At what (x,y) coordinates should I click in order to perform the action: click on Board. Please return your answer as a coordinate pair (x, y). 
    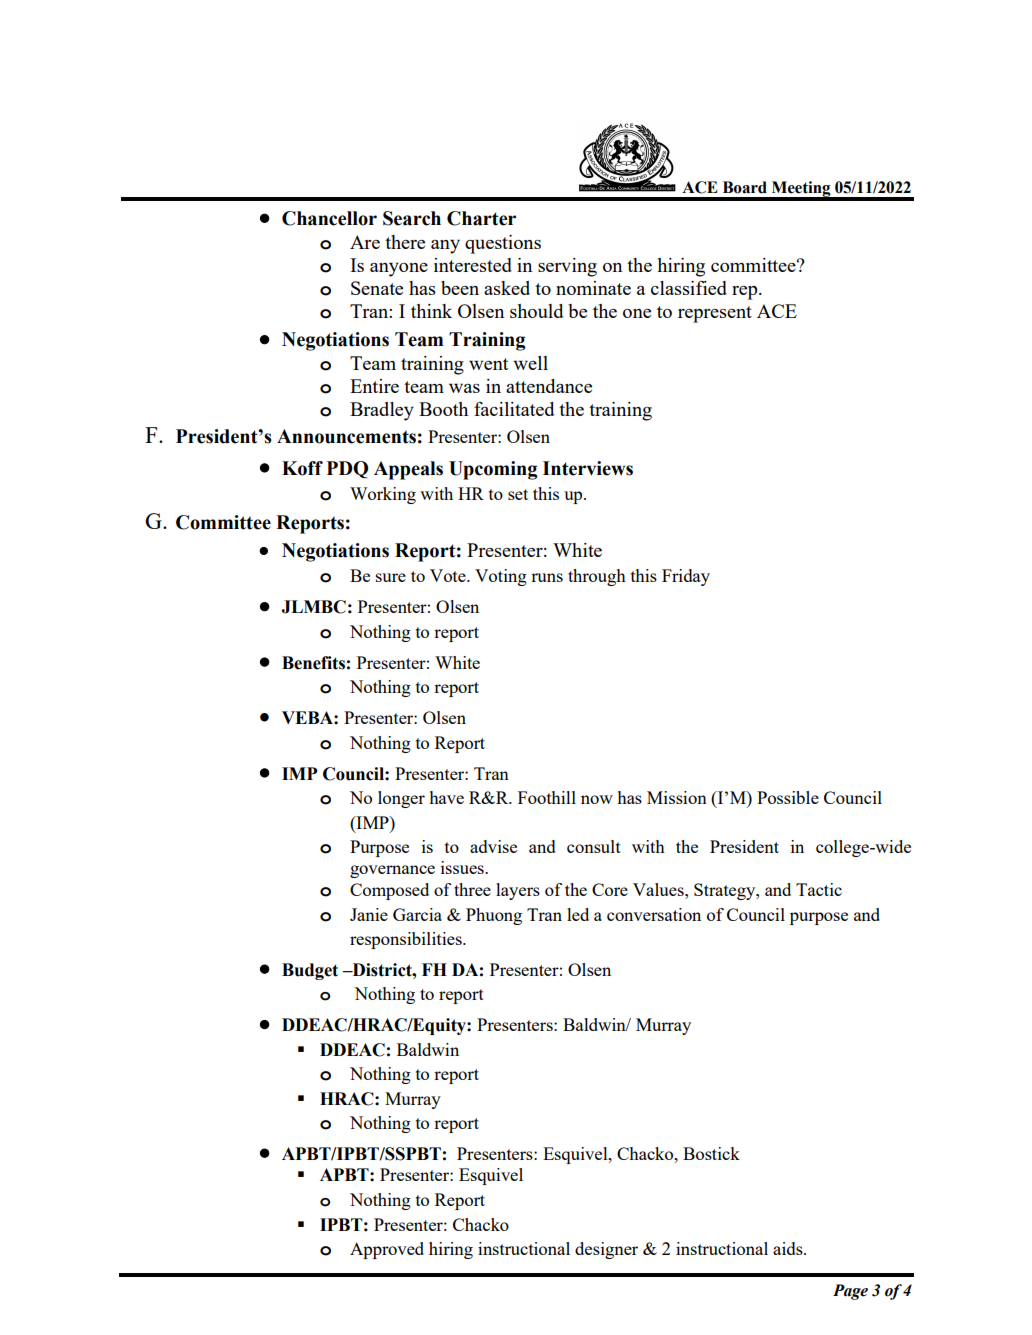
    Looking at the image, I should click on (745, 187).
